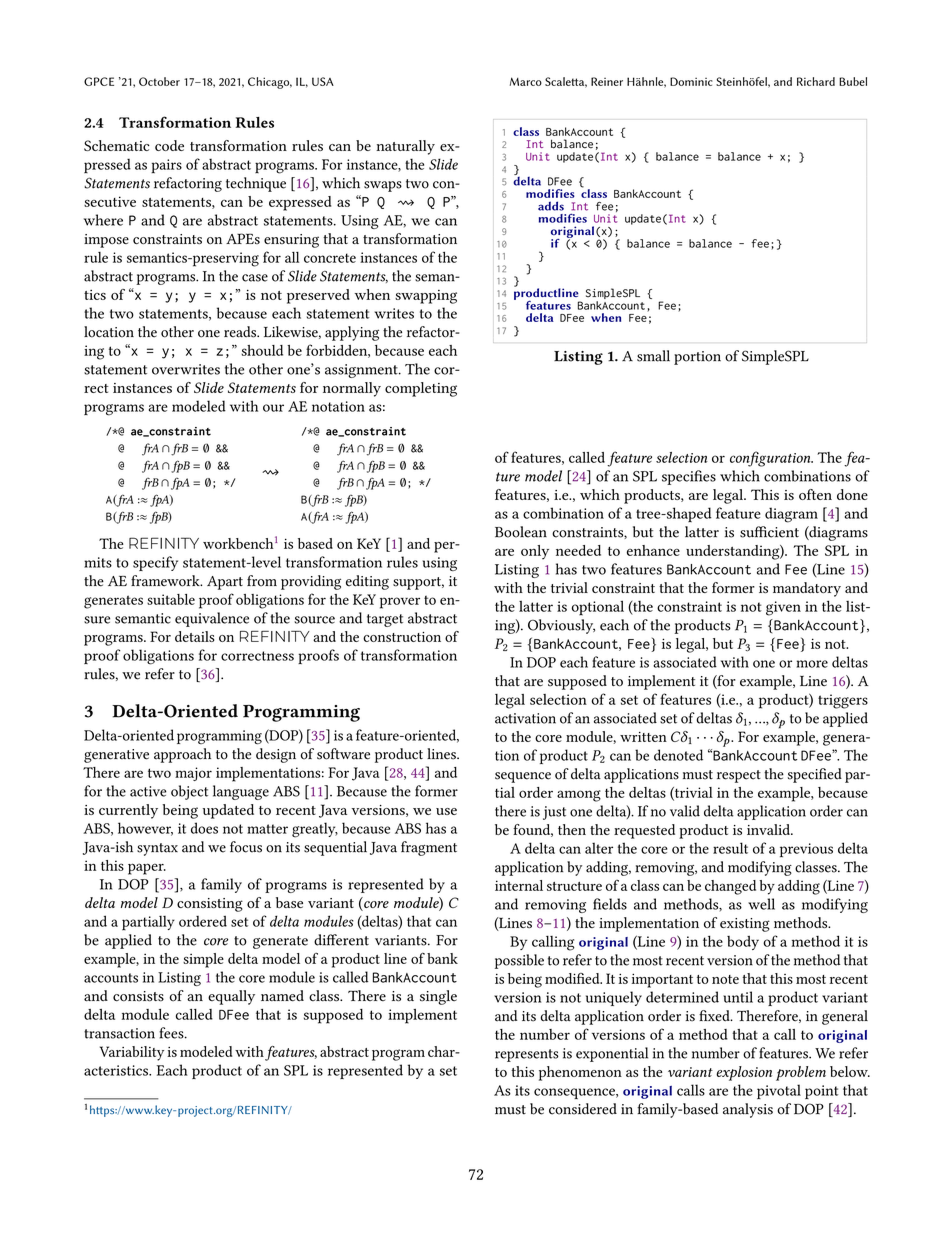 The width and height of the page is (952, 1233). Describe the element at coordinates (783, 608) in the page. I see `given` at that location.
